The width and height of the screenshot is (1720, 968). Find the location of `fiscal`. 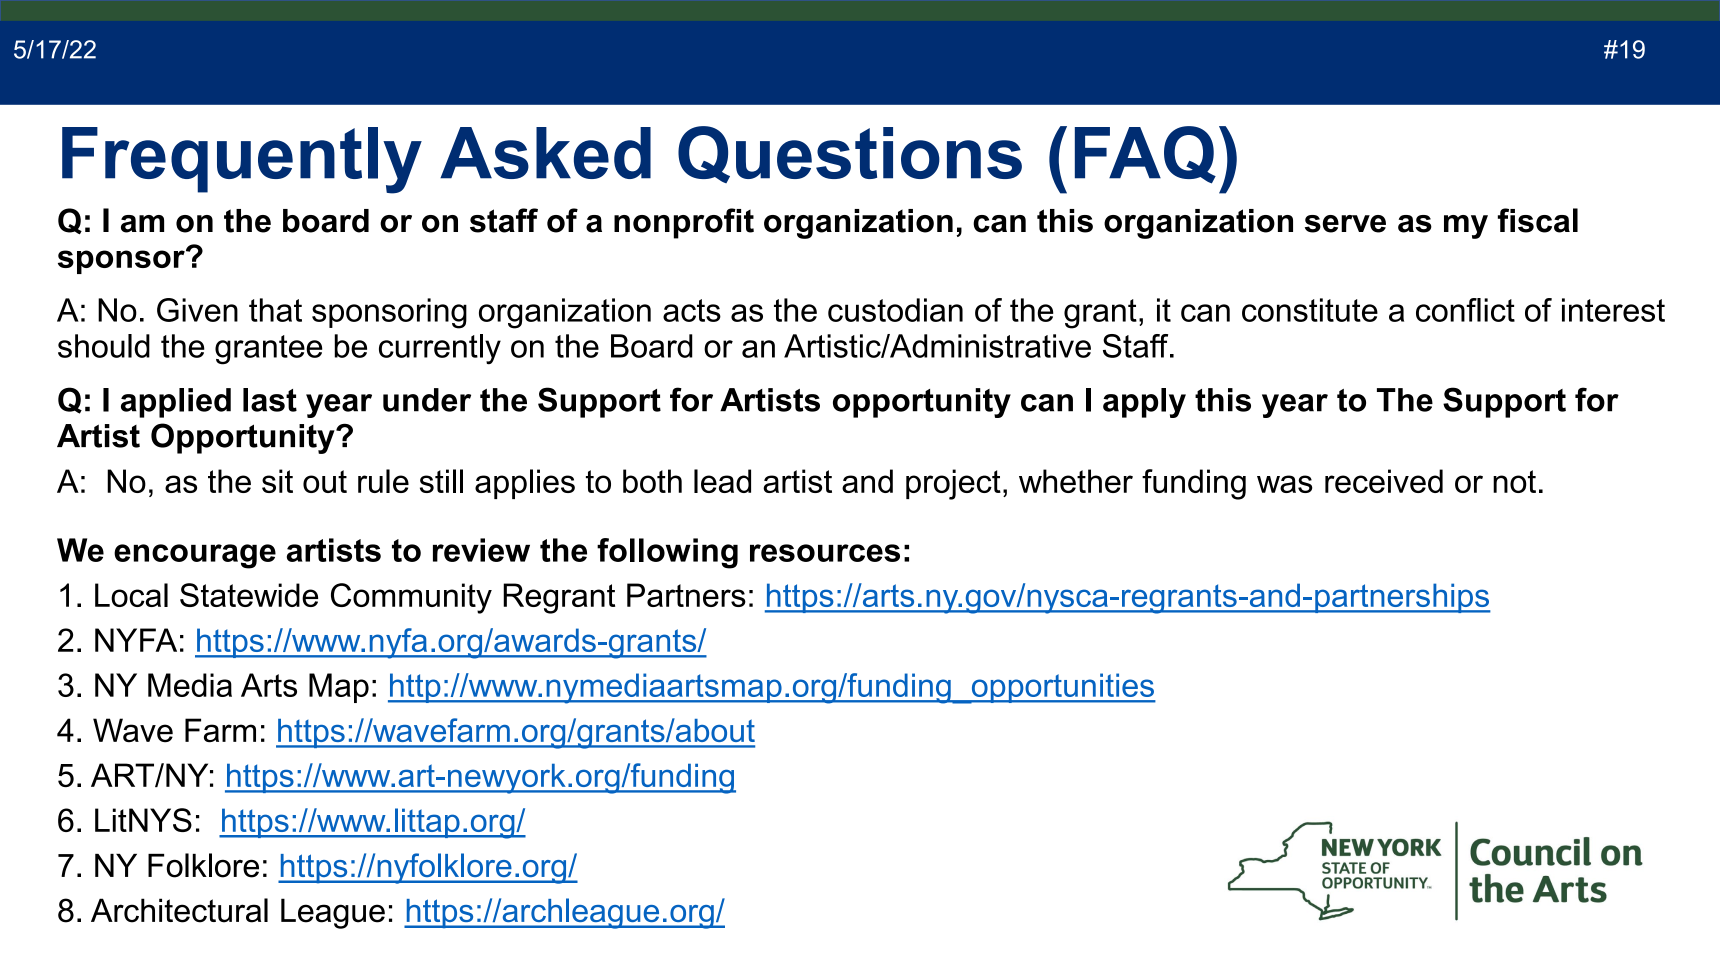

fiscal is located at coordinates (1538, 220).
